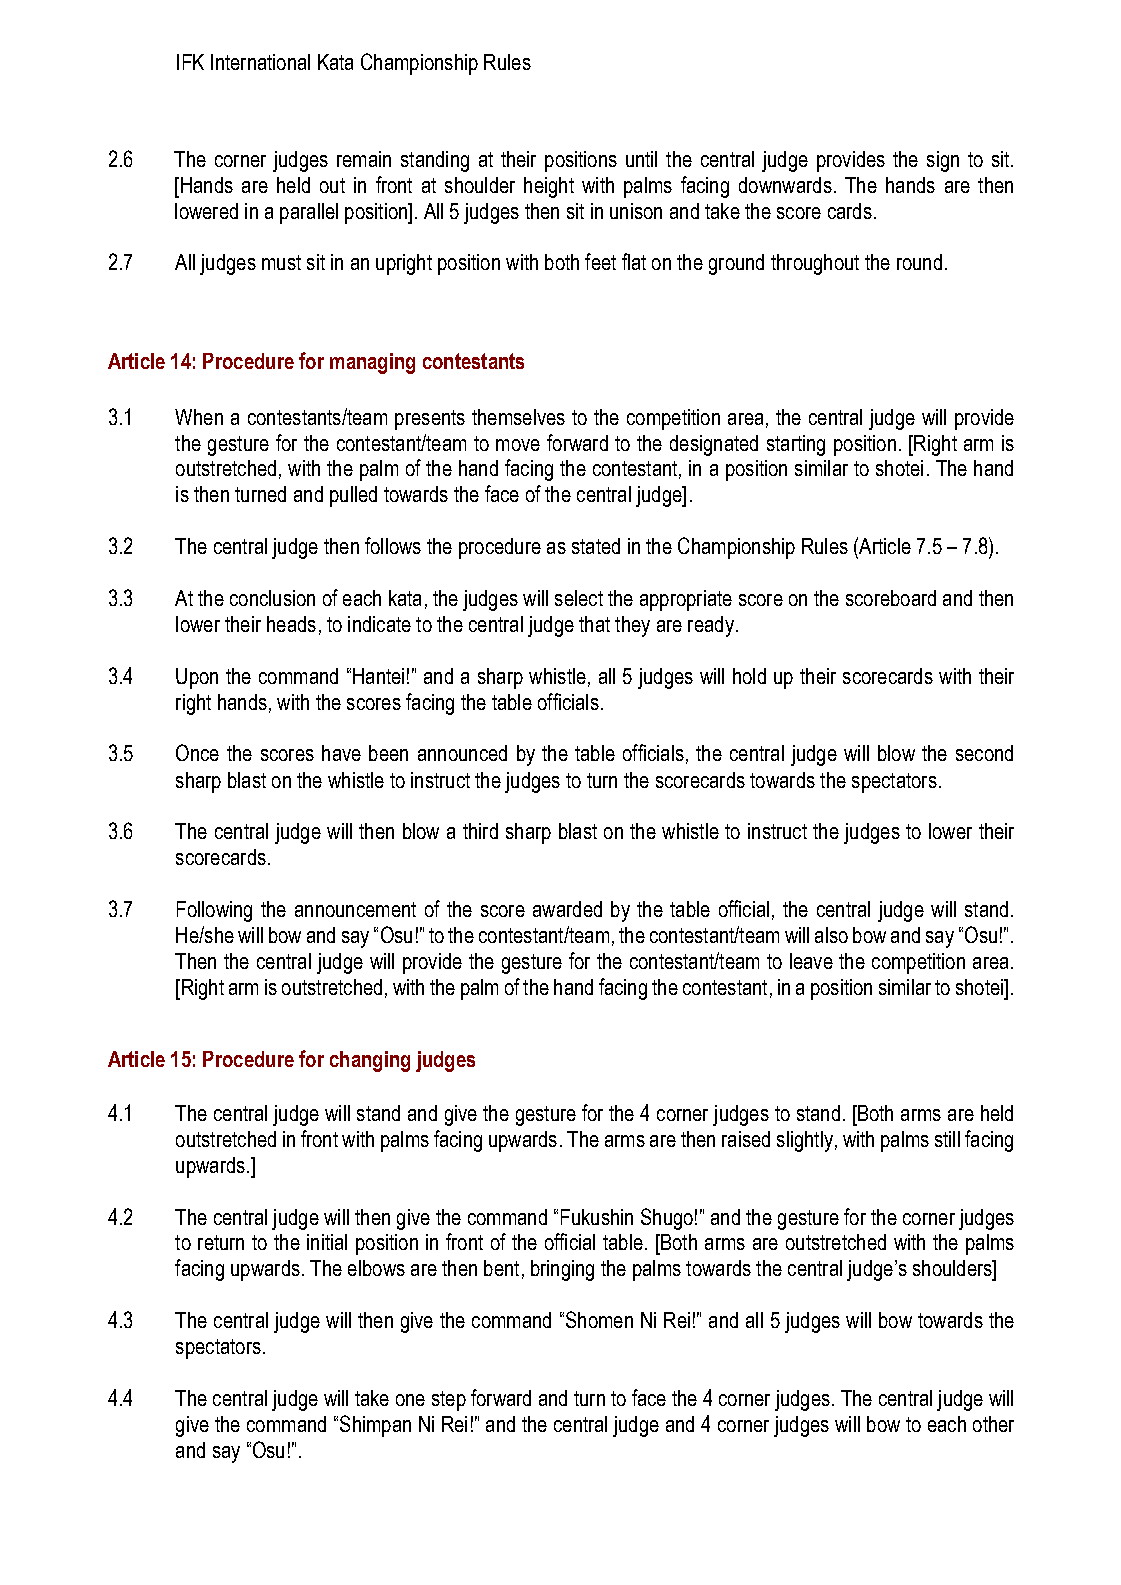 The width and height of the screenshot is (1121, 1585). Describe the element at coordinates (785, 185) in the screenshot. I see `downwards` at that location.
